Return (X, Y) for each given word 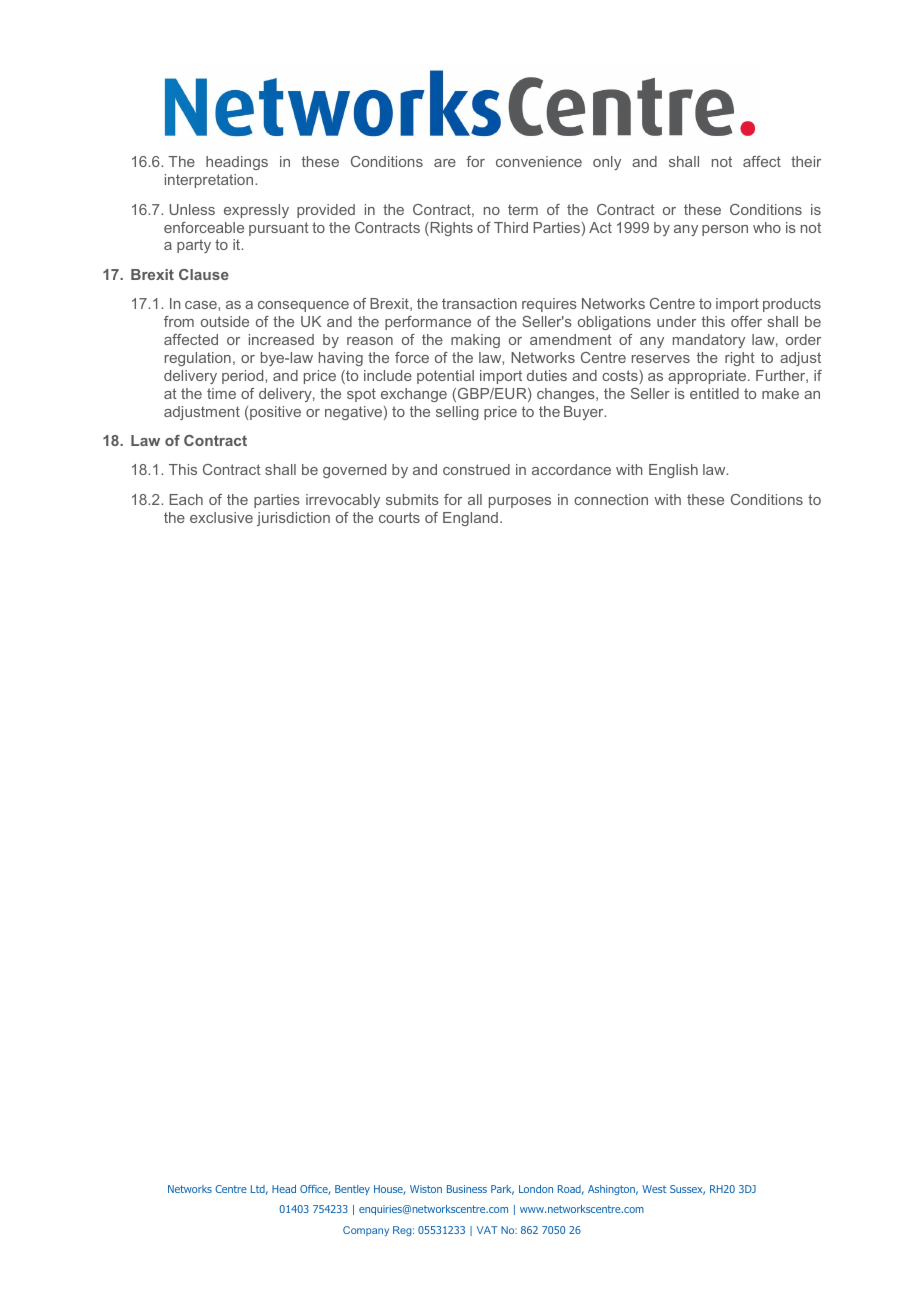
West (654, 1189)
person (725, 230)
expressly (256, 211)
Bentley (352, 1190)
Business (467, 1189)
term (523, 209)
